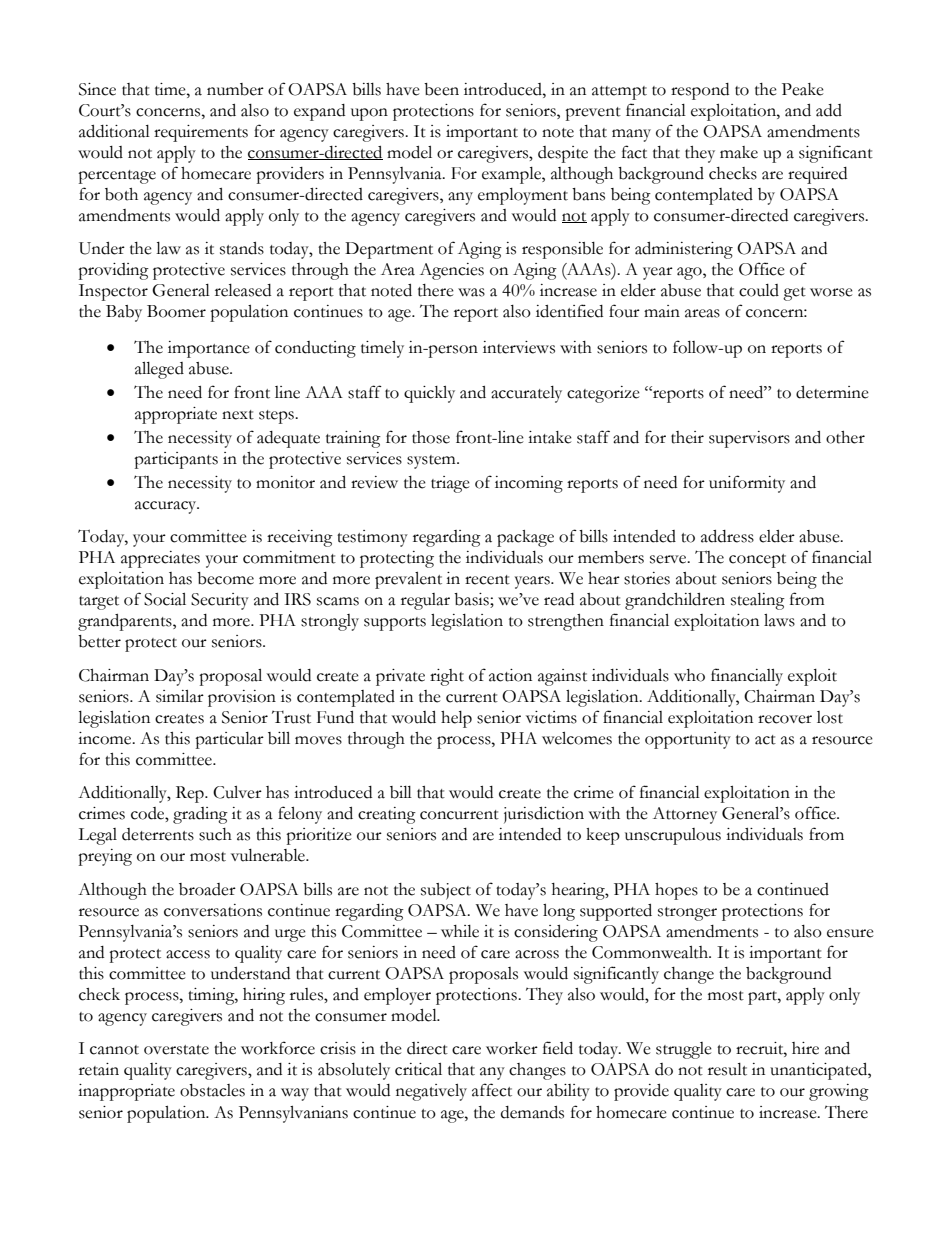 This document has width=952, height=1233. I want to click on make, so click(739, 152).
